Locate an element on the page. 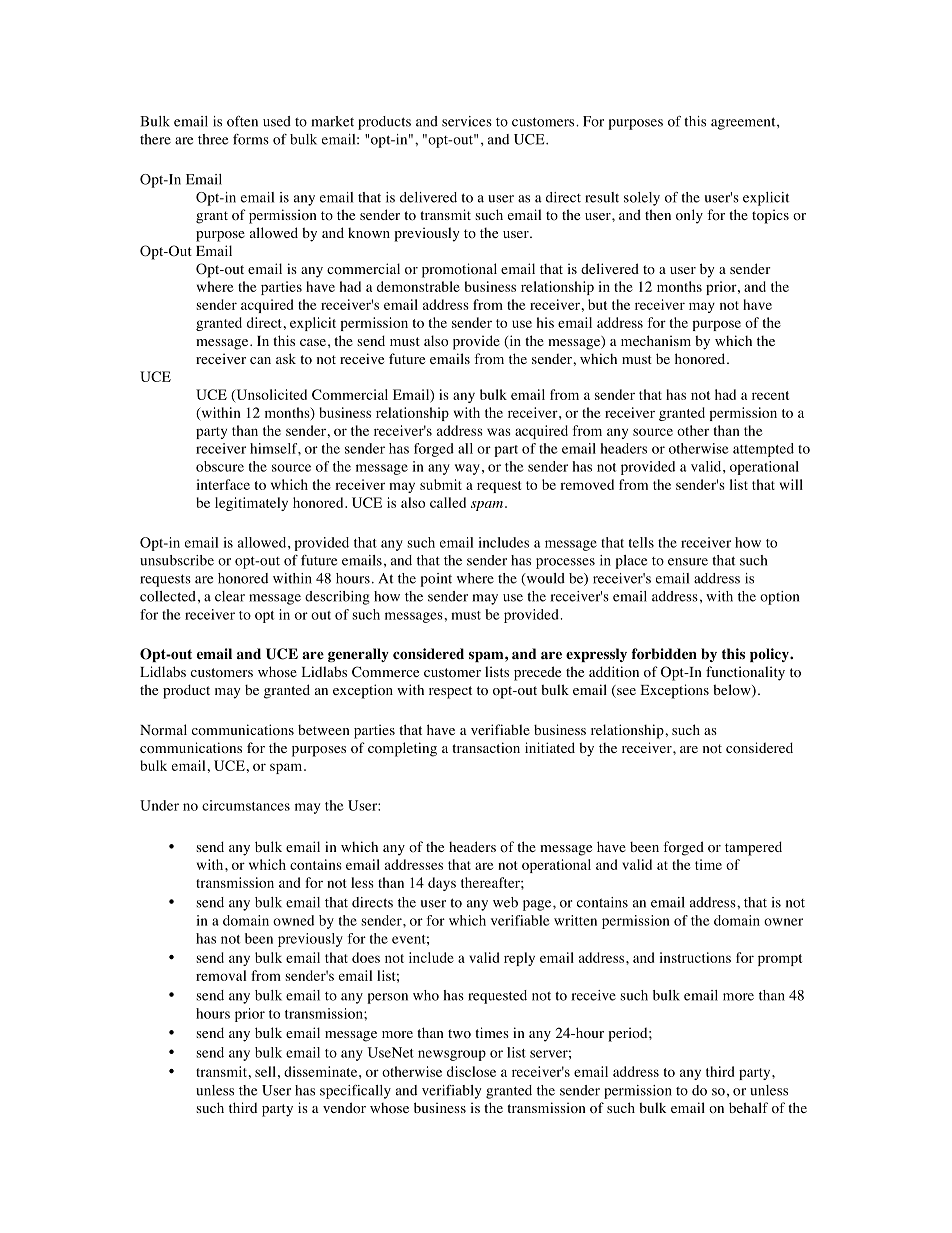  agreement is located at coordinates (744, 123).
